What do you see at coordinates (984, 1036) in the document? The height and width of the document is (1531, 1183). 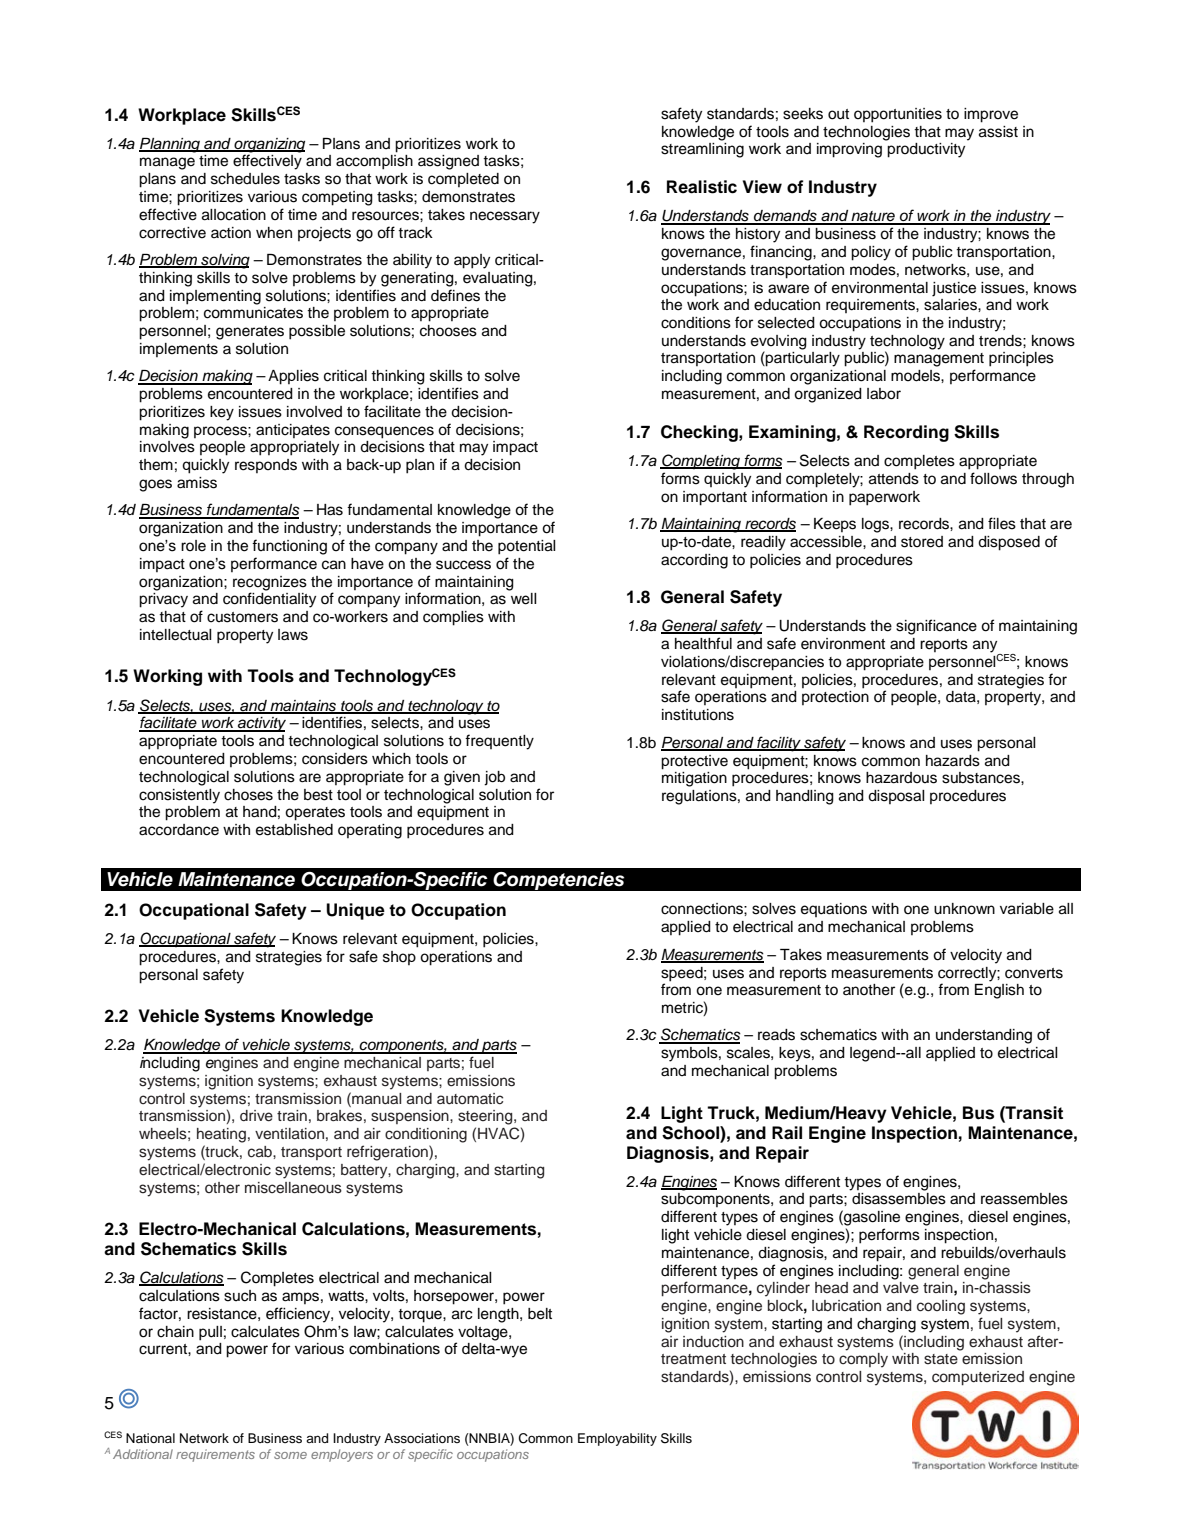 I see `understanding` at bounding box center [984, 1036].
